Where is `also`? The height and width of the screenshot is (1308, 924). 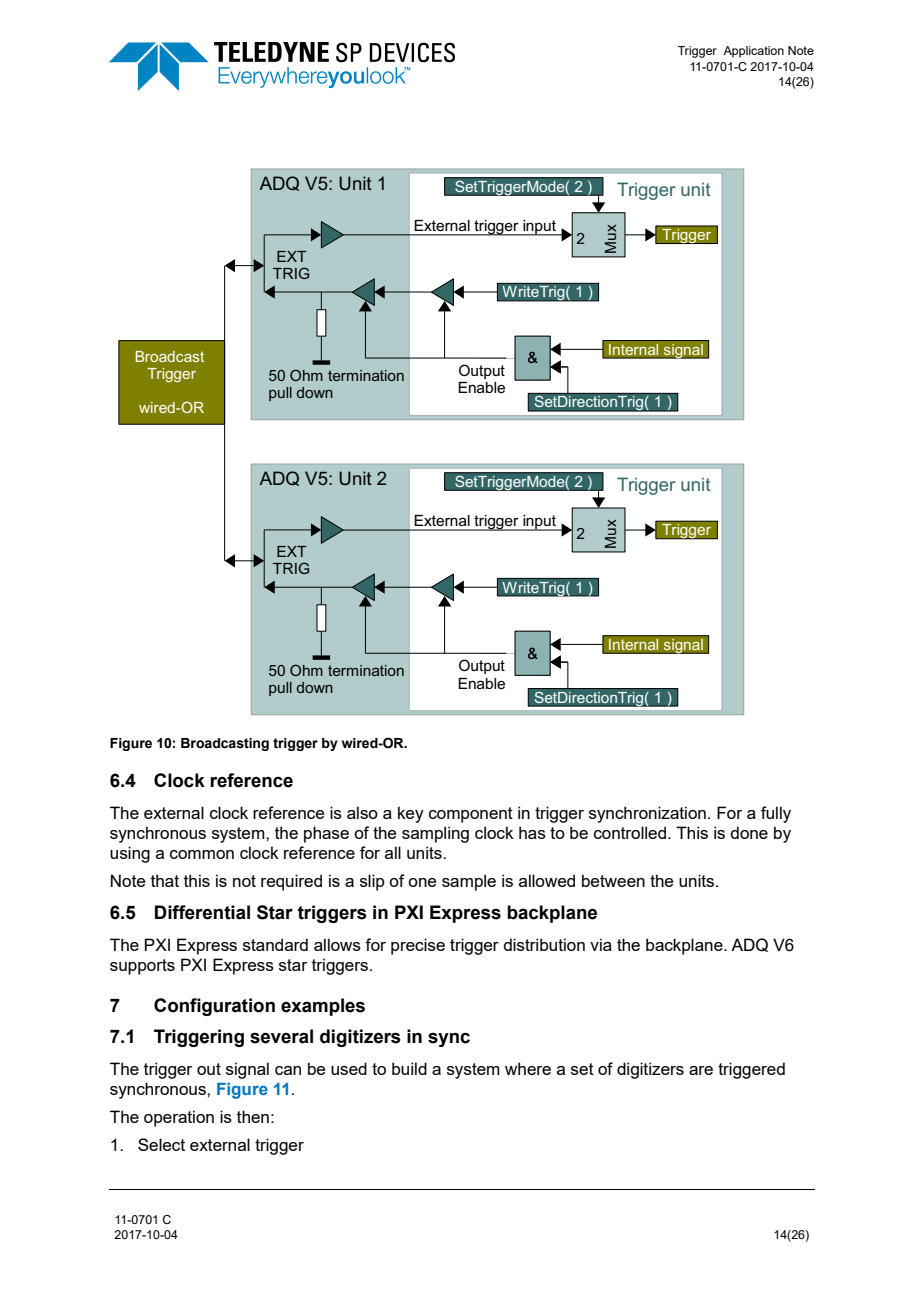
also is located at coordinates (362, 812).
